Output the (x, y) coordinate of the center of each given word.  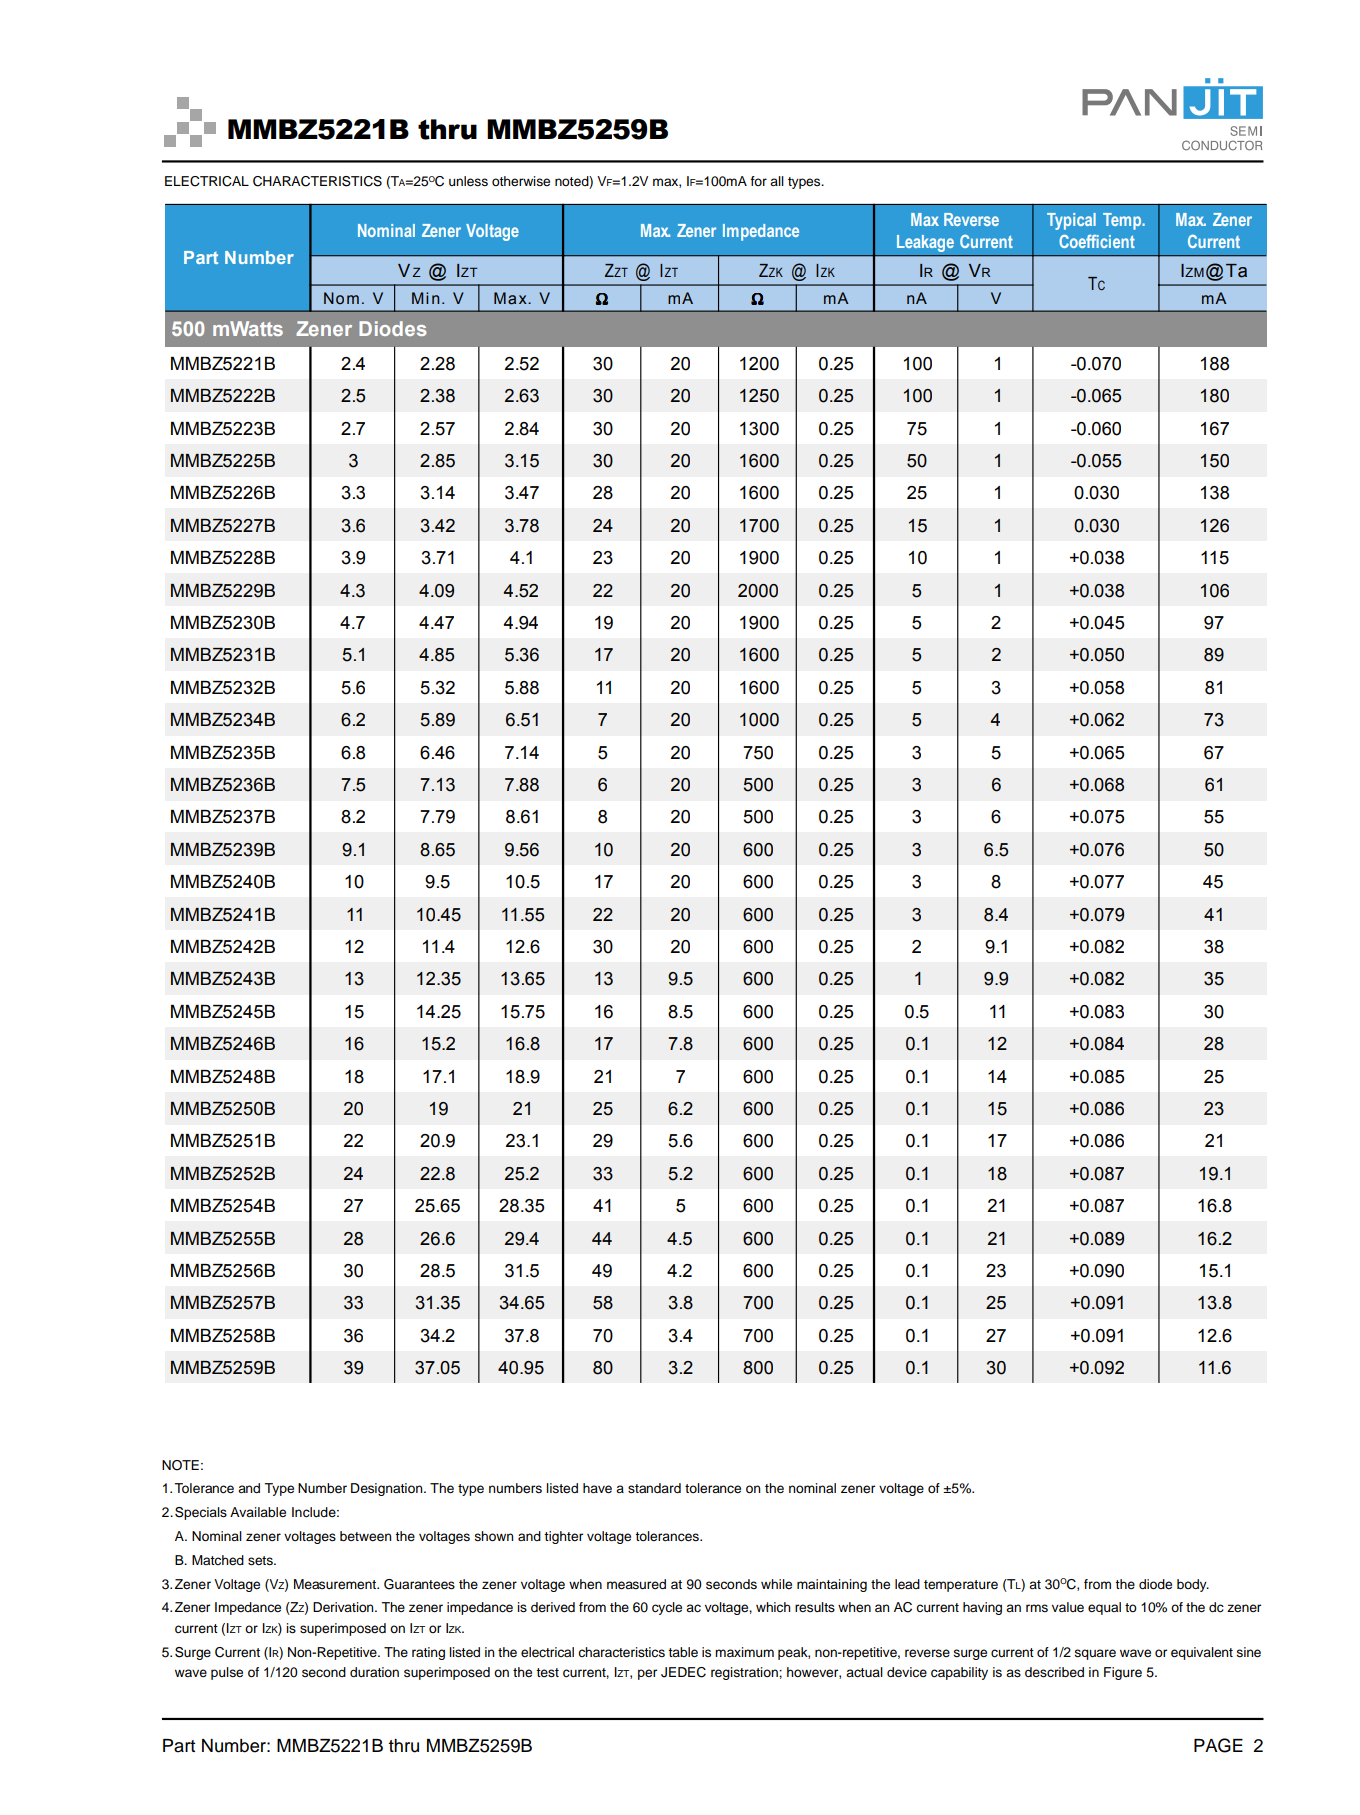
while (776, 1584)
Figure (1123, 1673)
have (597, 1488)
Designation (388, 1489)
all (777, 181)
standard (654, 1488)
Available (258, 1512)
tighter (563, 1537)
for (758, 181)
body (1193, 1585)
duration (374, 1672)
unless (468, 181)
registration (745, 1673)
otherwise (521, 181)
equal (1104, 1608)
